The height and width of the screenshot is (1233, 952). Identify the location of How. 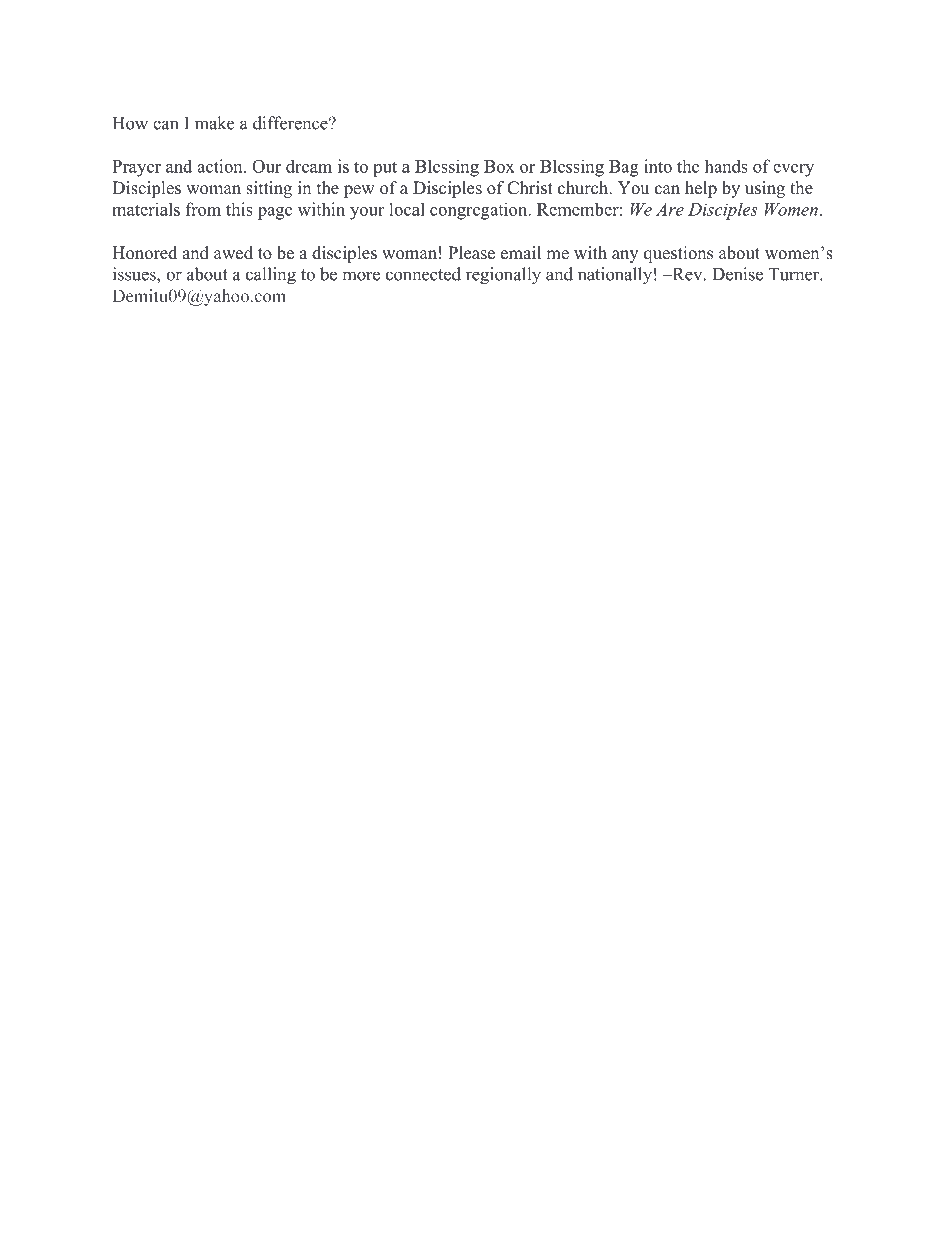
(130, 123).
